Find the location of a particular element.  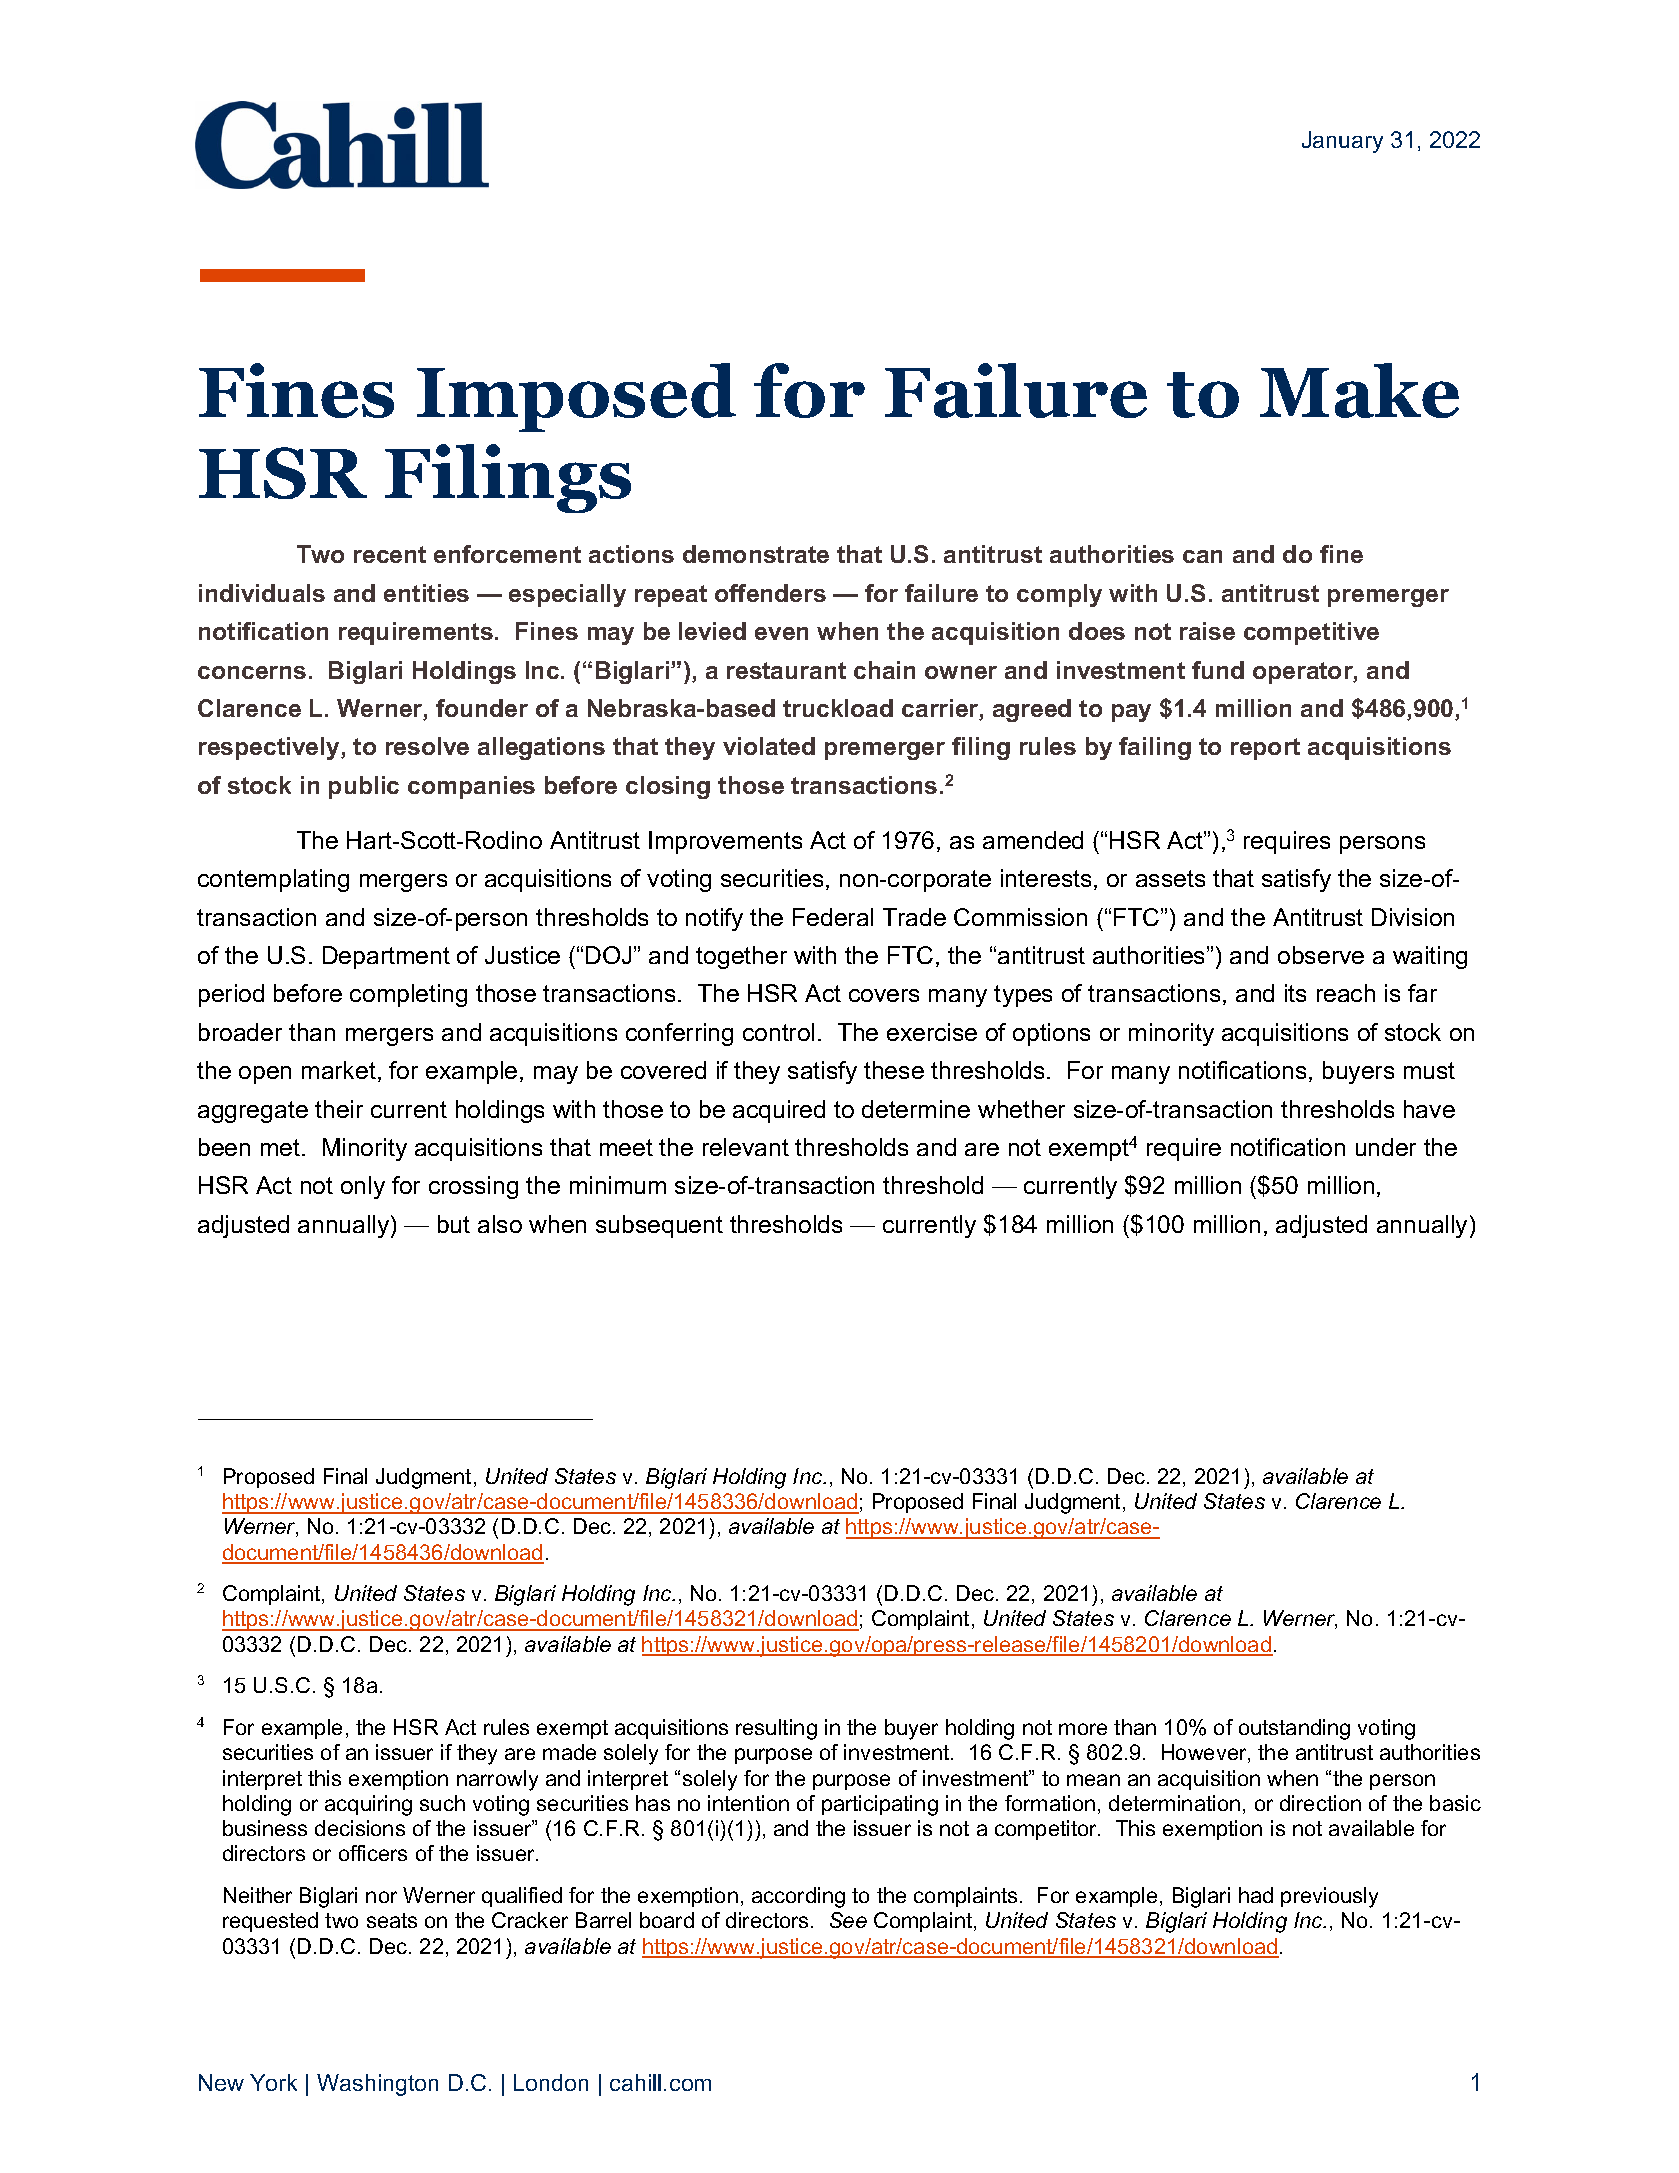

demonstrate is located at coordinates (756, 554).
